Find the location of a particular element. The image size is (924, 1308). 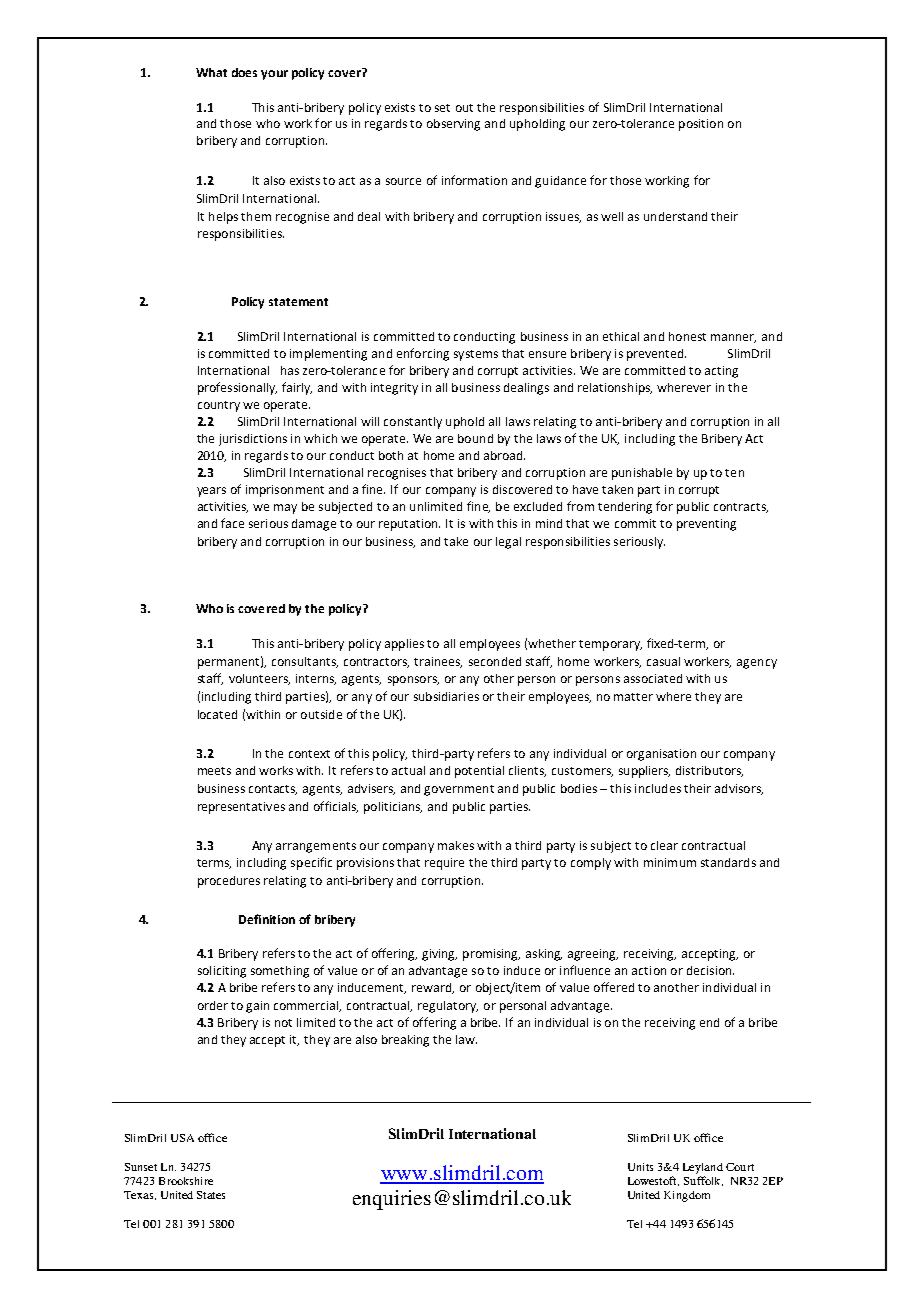

systems is located at coordinates (476, 355).
